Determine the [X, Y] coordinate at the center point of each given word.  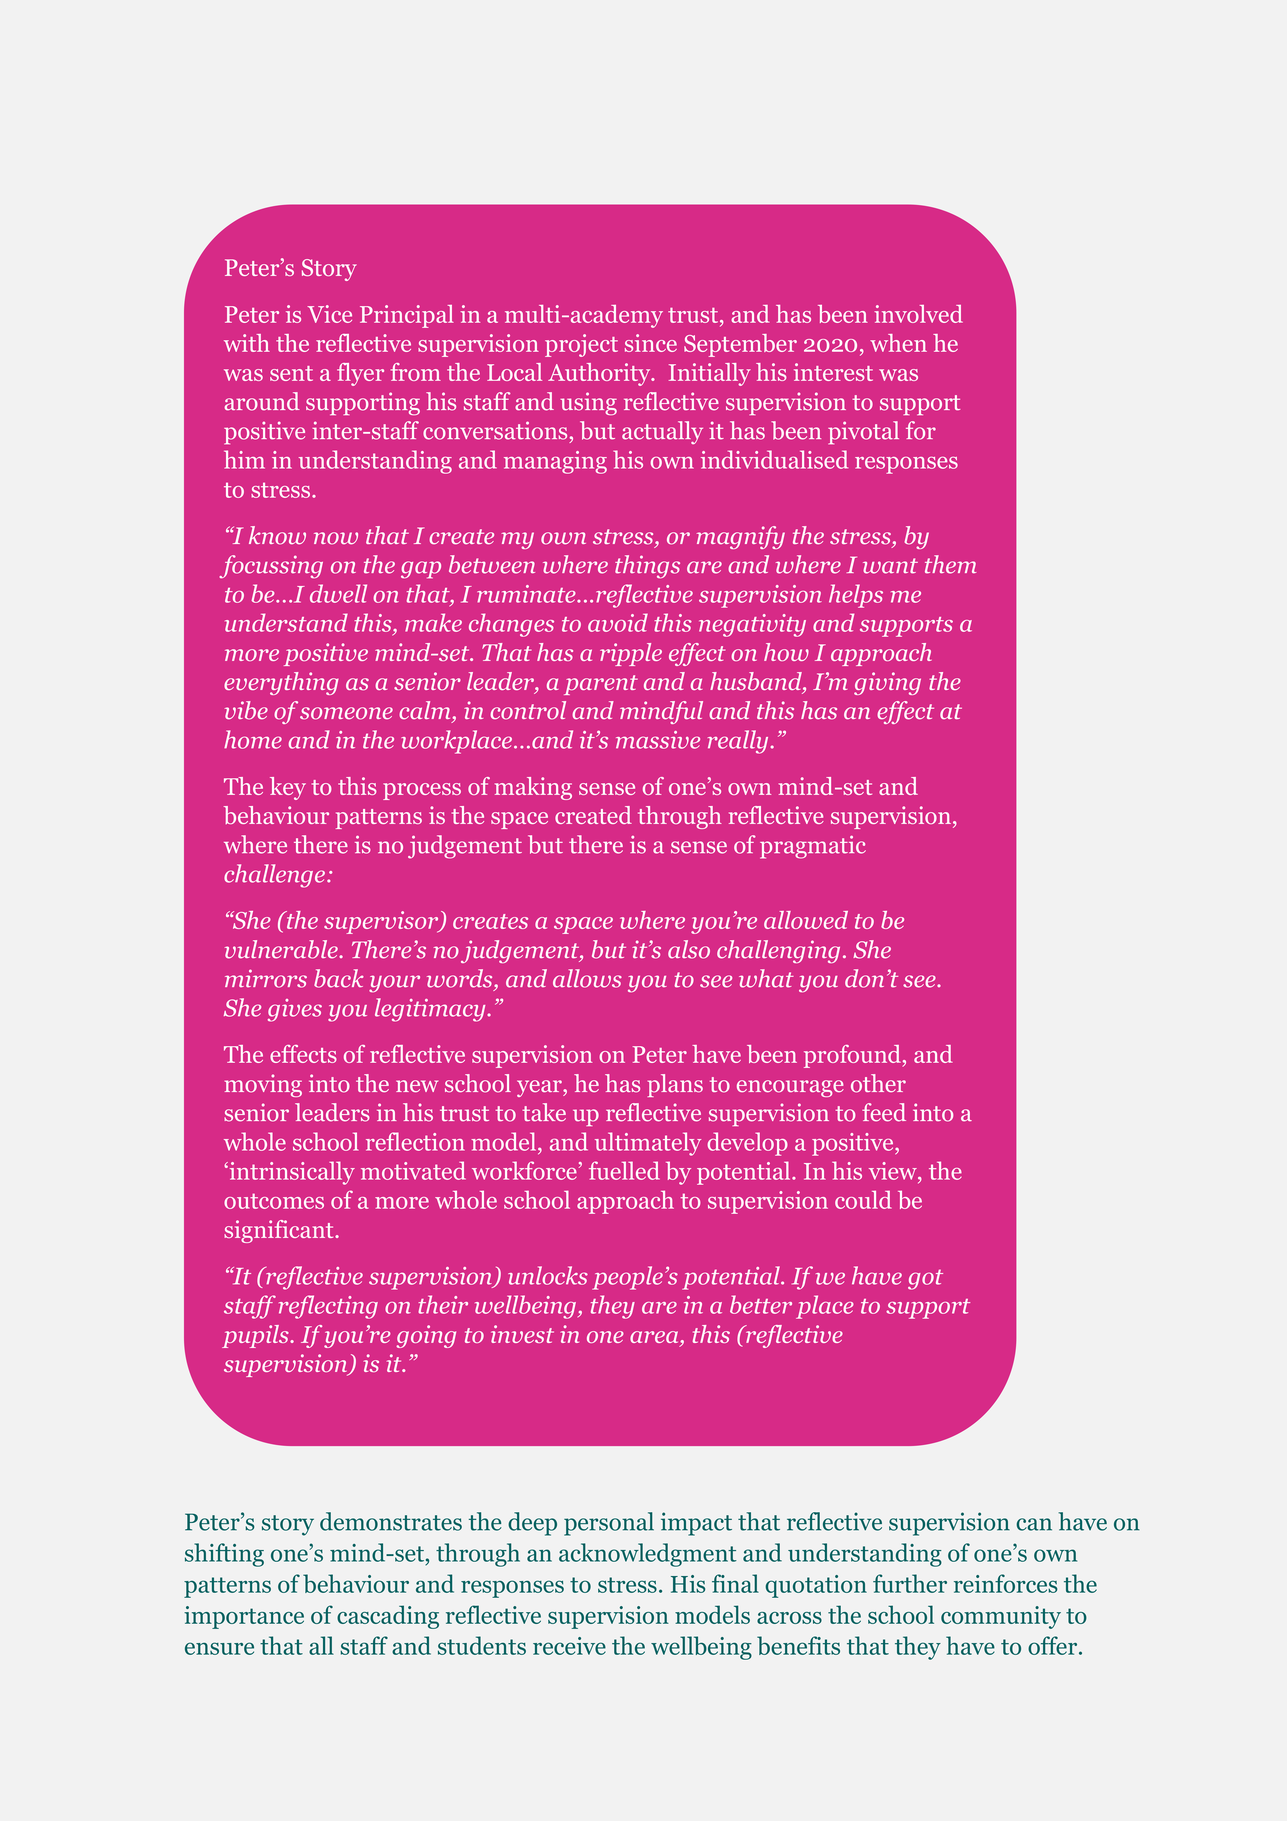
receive [569, 1646]
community [1001, 1617]
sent [291, 373]
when [898, 343]
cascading [388, 1617]
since [651, 343]
